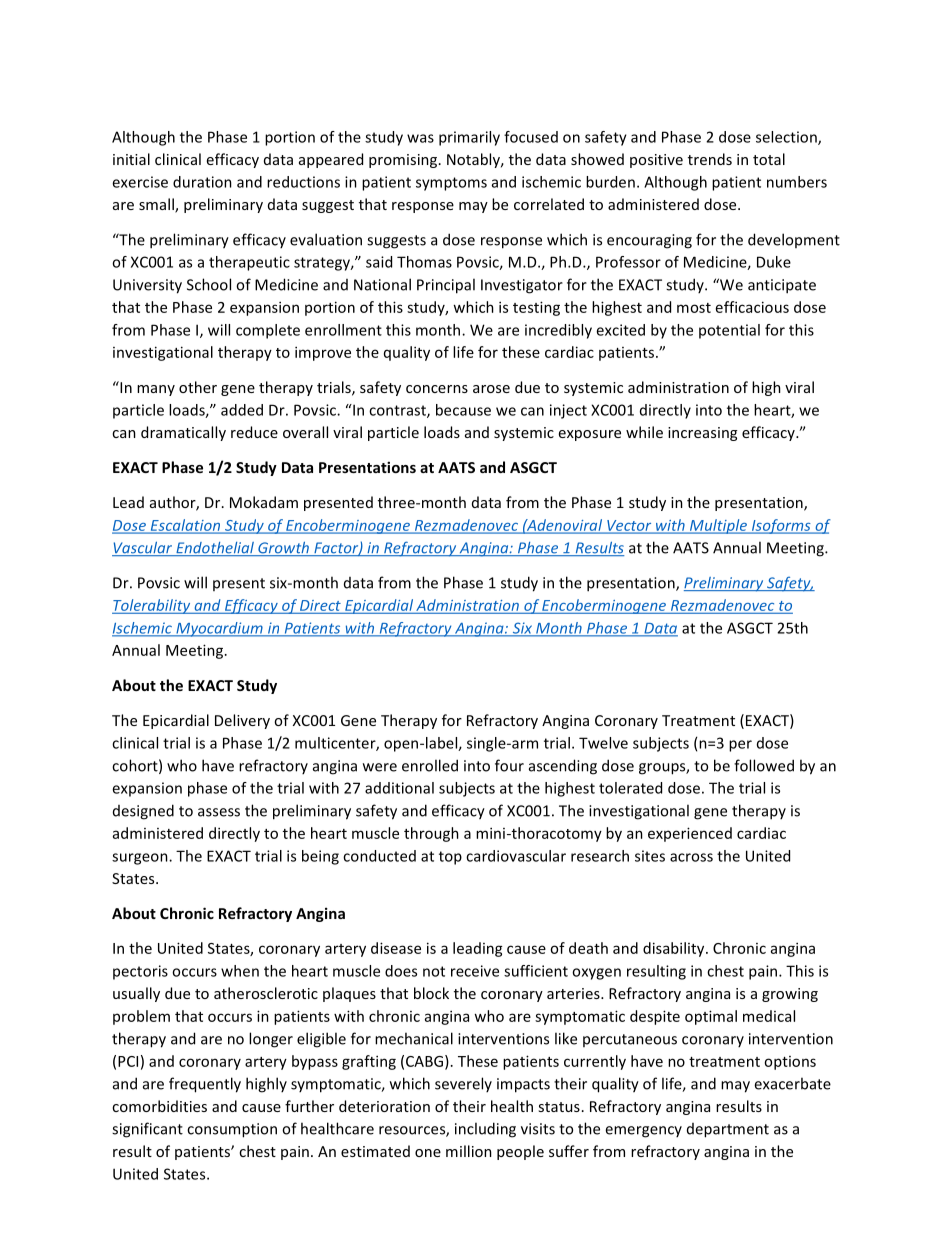  I want to click on surgeon, so click(141, 859).
